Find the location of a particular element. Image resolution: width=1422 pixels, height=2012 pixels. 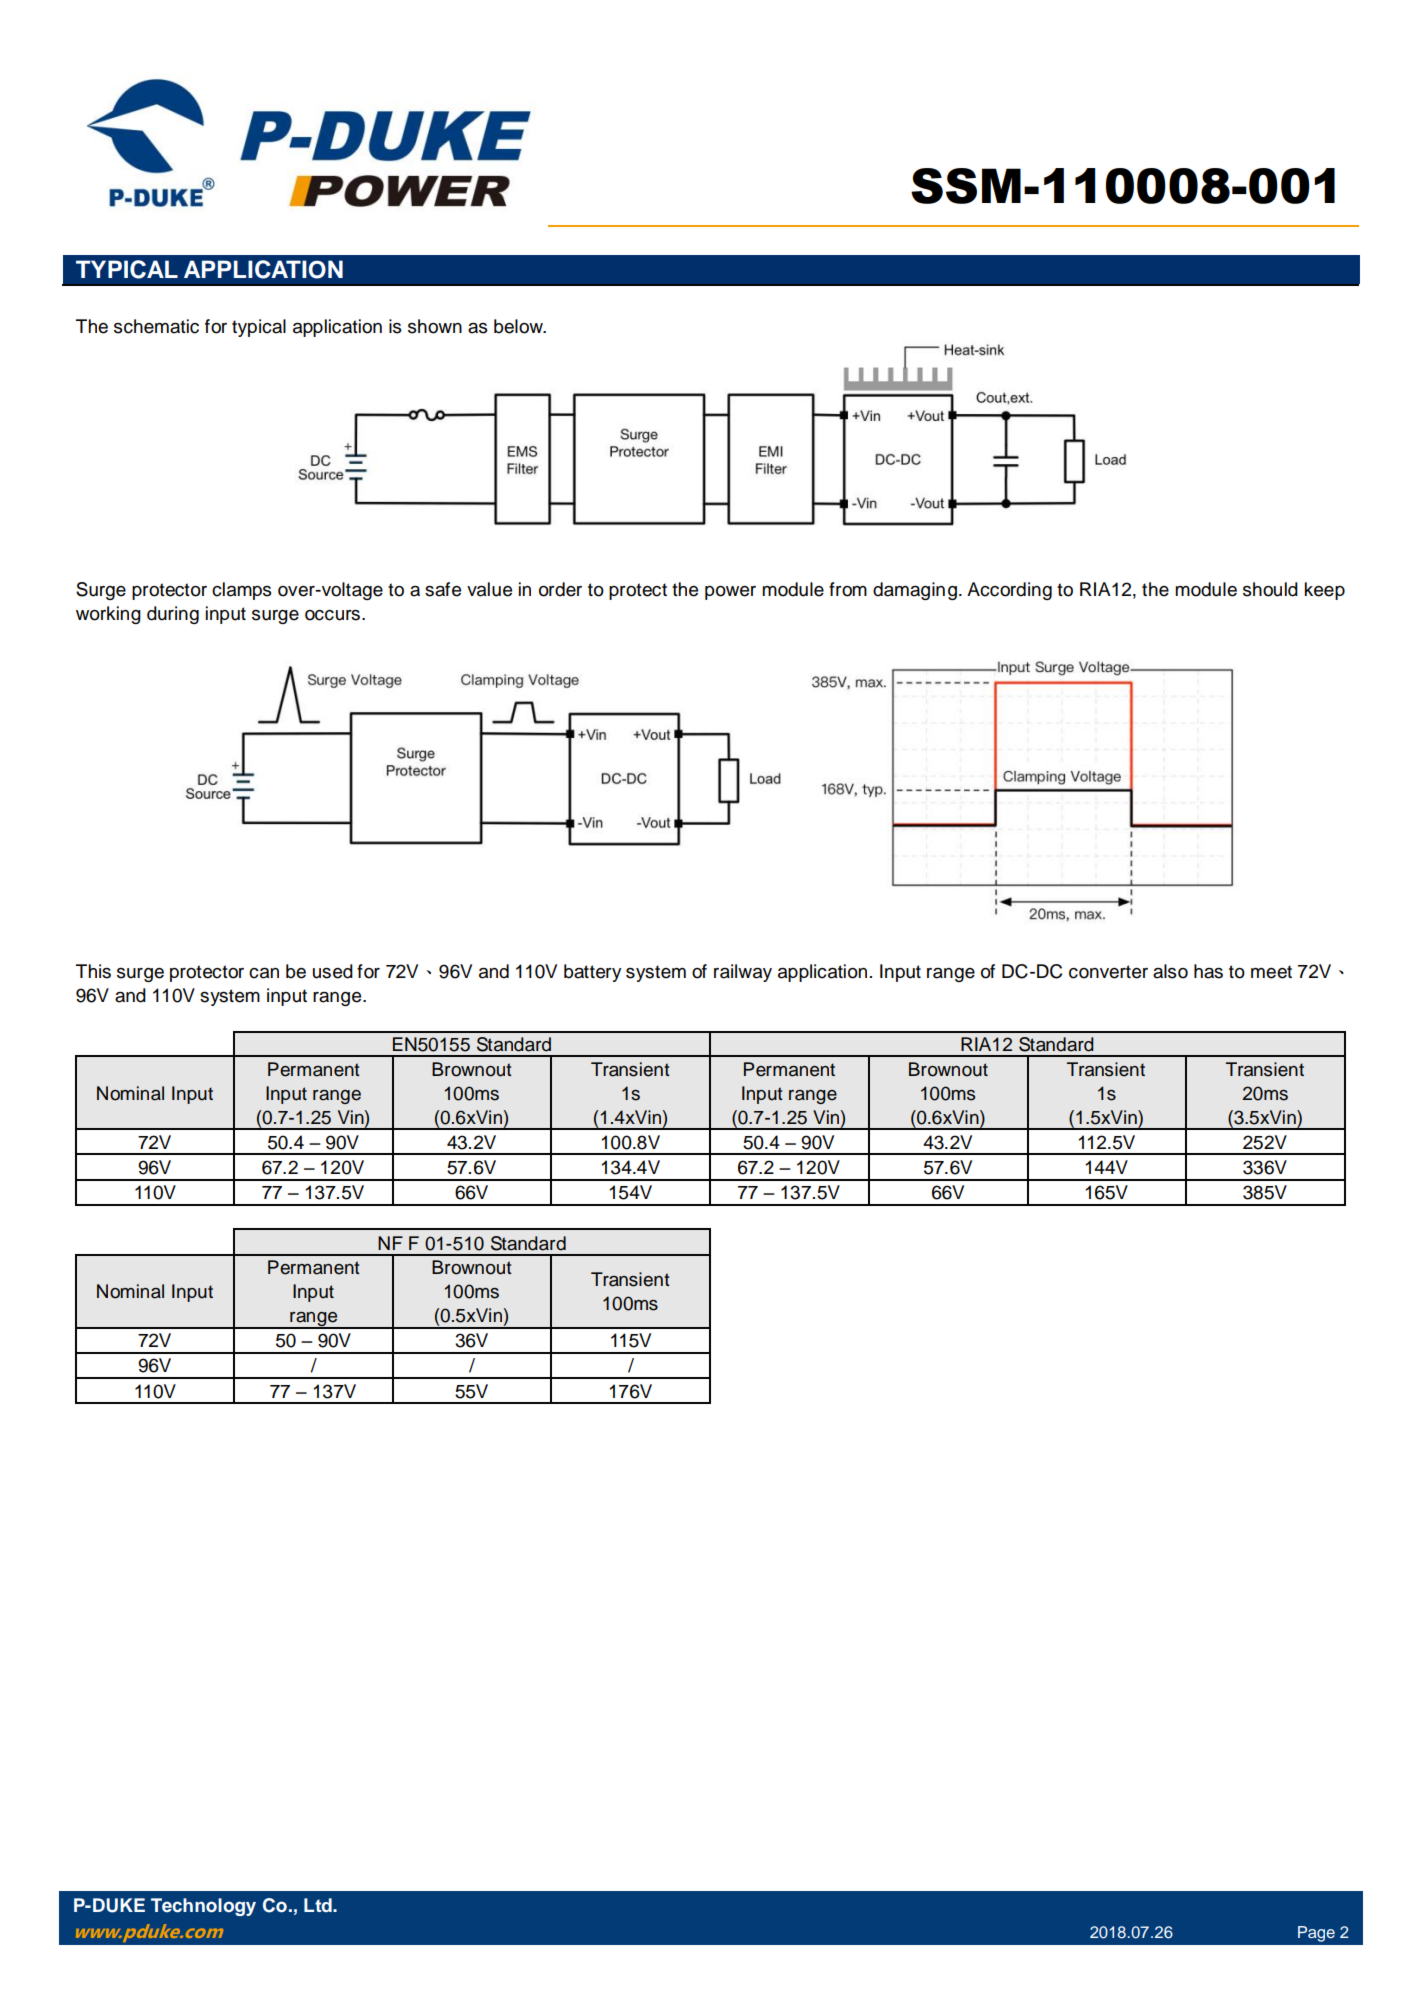

battery is located at coordinates (592, 973).
